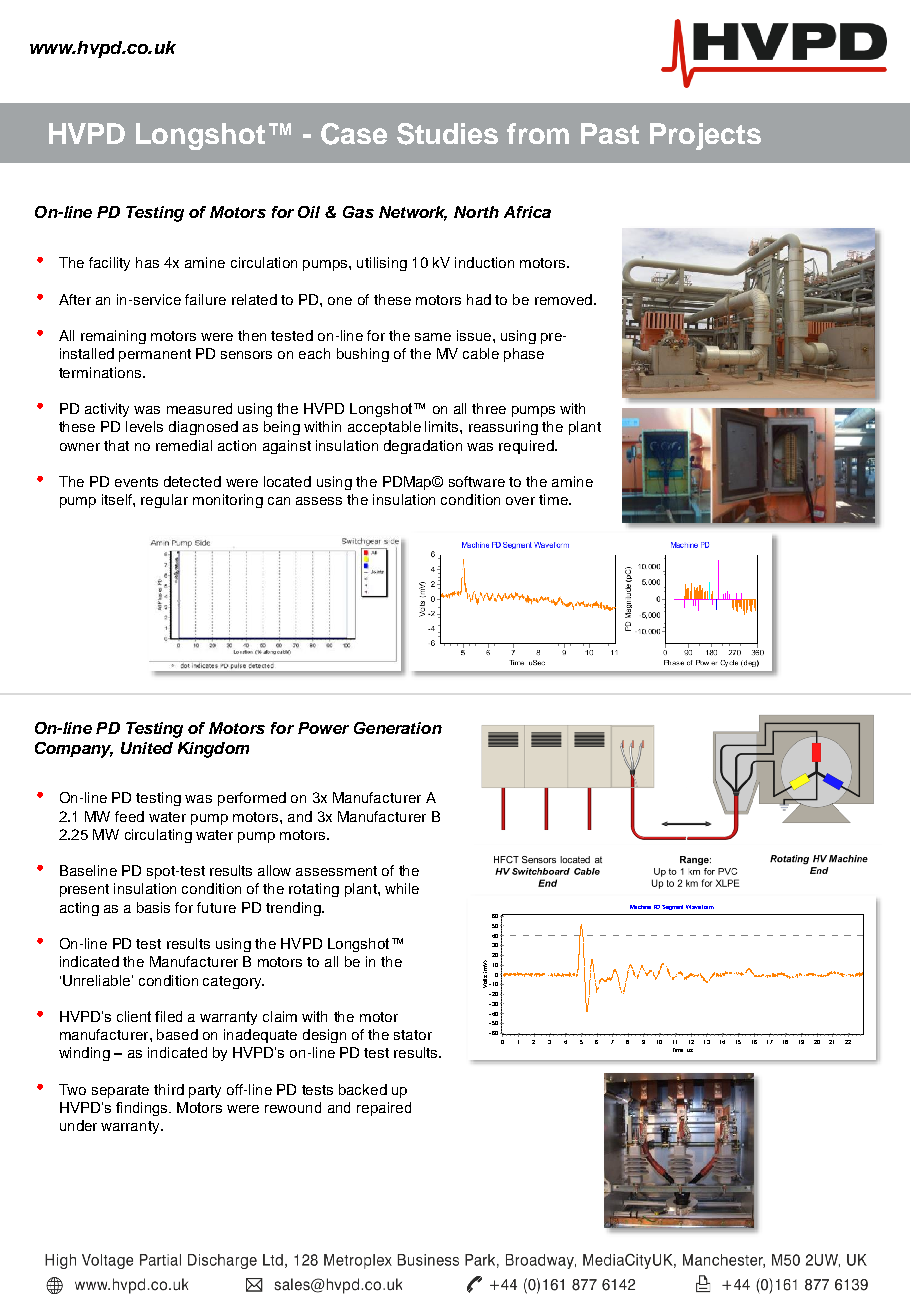 The image size is (911, 1316). Describe the element at coordinates (143, 1109) in the screenshot. I see `findings` at that location.
